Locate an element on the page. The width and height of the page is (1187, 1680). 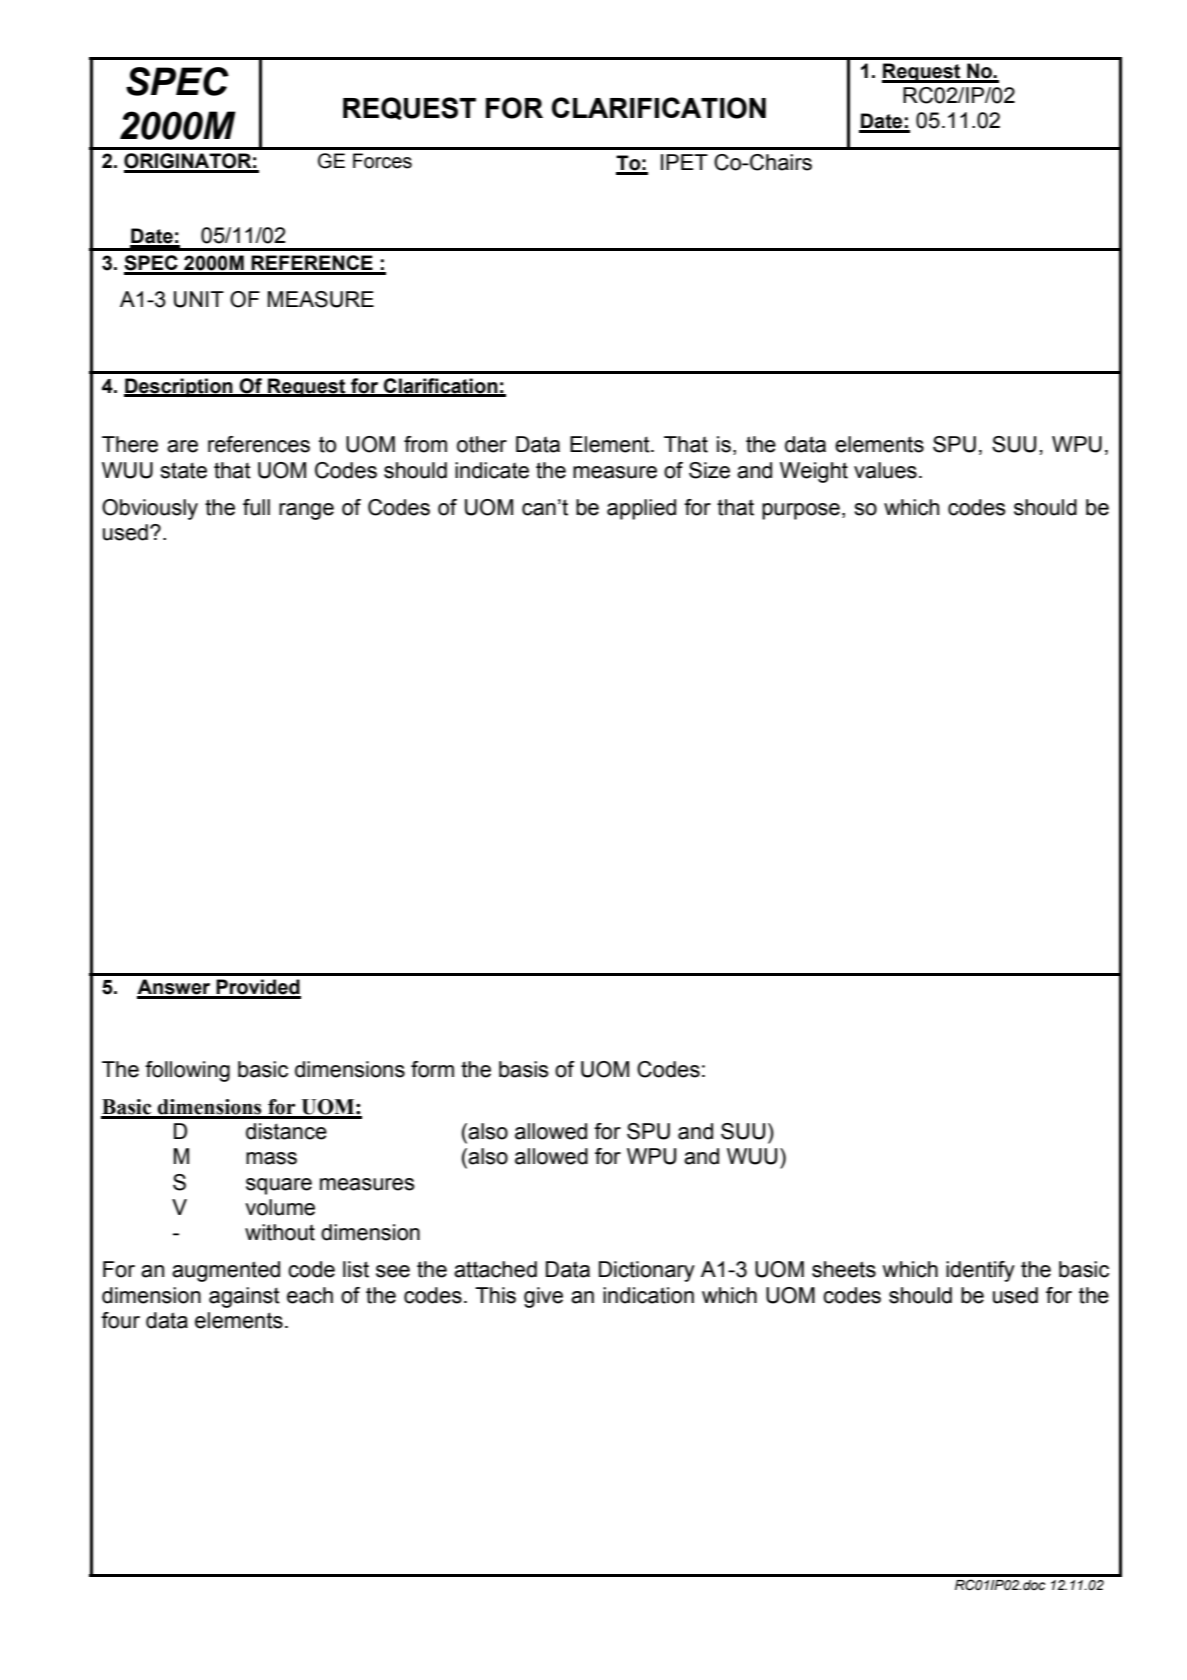
Forces is located at coordinates (382, 161).
